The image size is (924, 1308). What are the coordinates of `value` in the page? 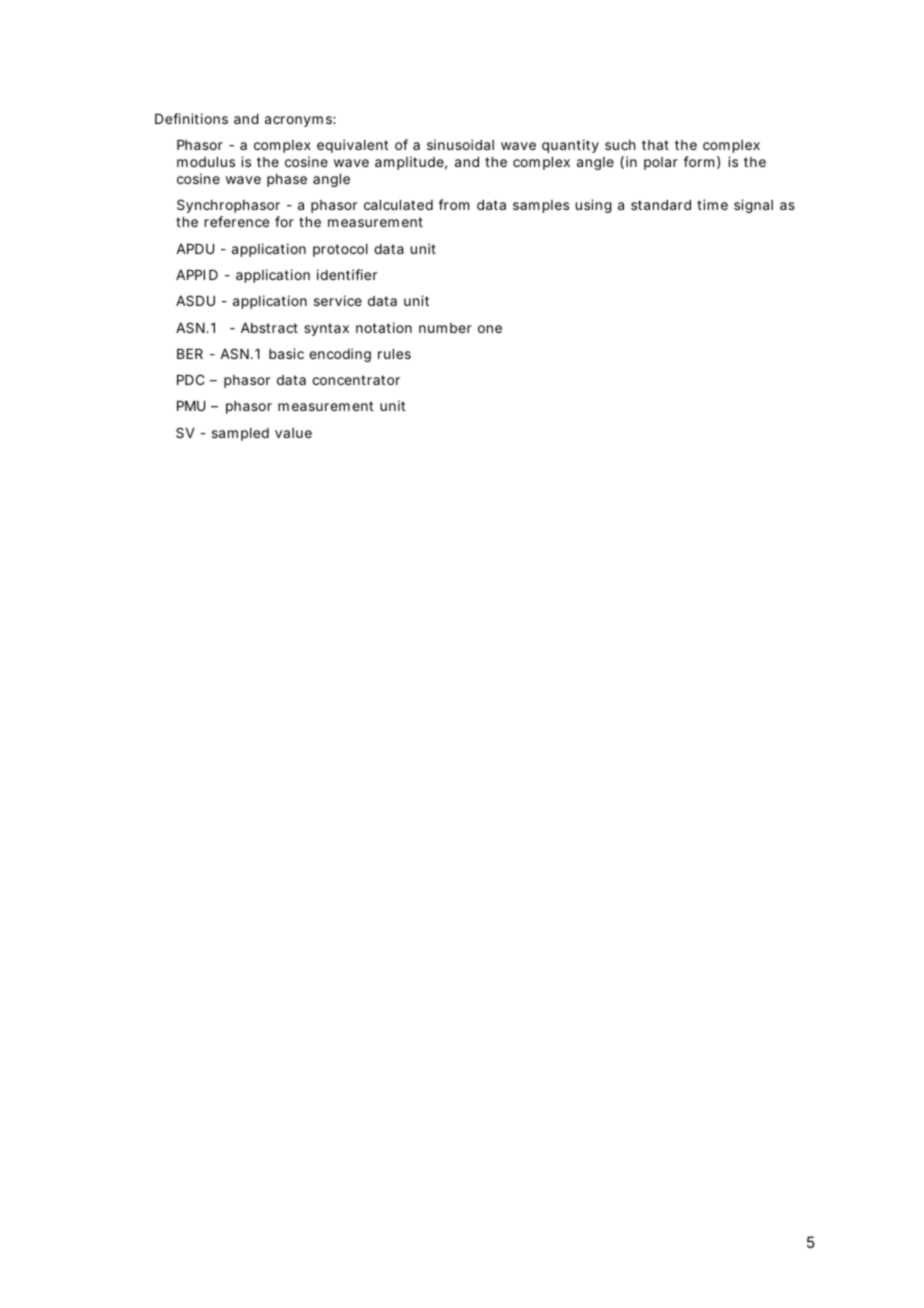 It's located at (293, 433).
